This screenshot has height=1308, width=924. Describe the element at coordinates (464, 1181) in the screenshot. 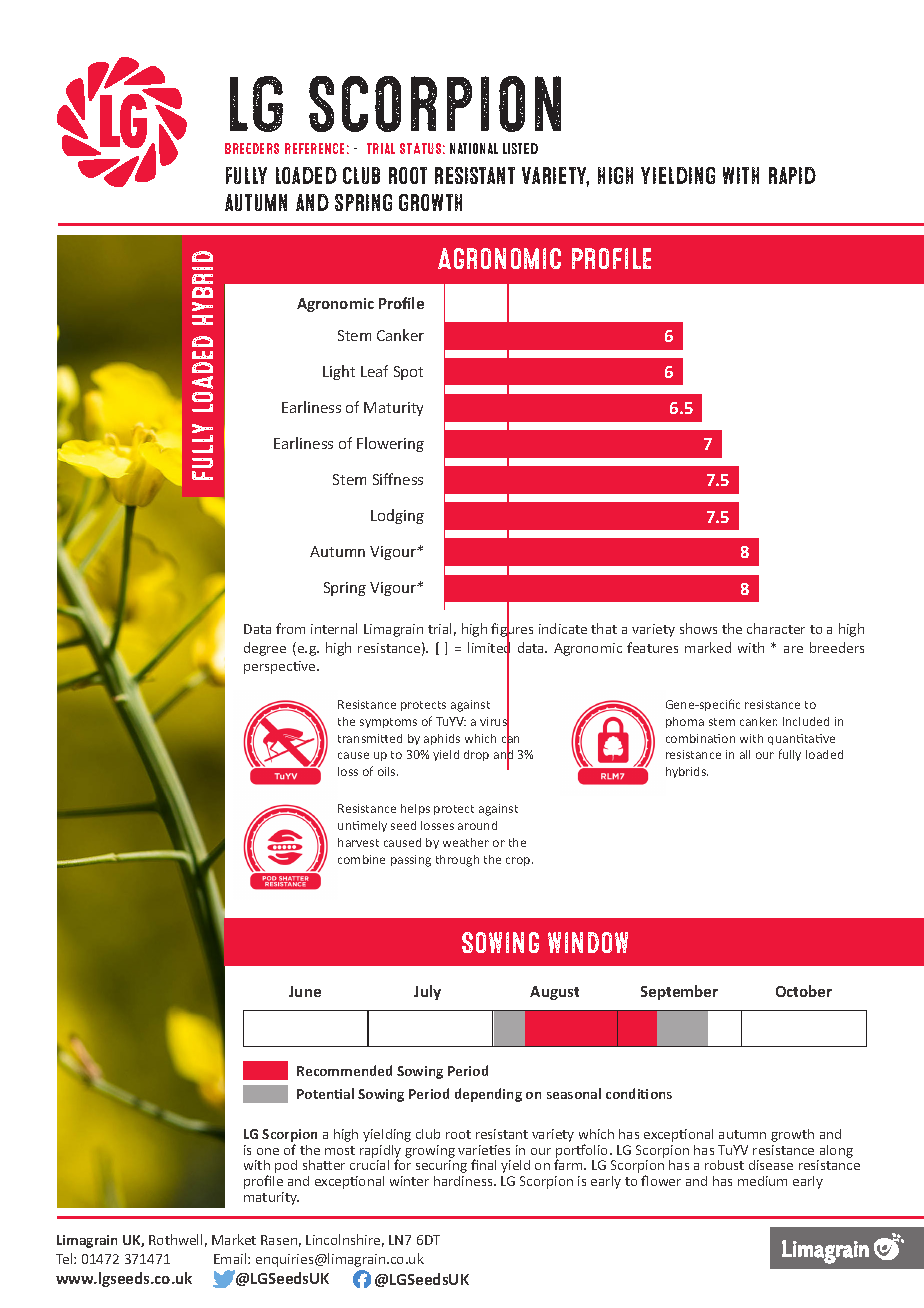

I see `hardiness` at that location.
